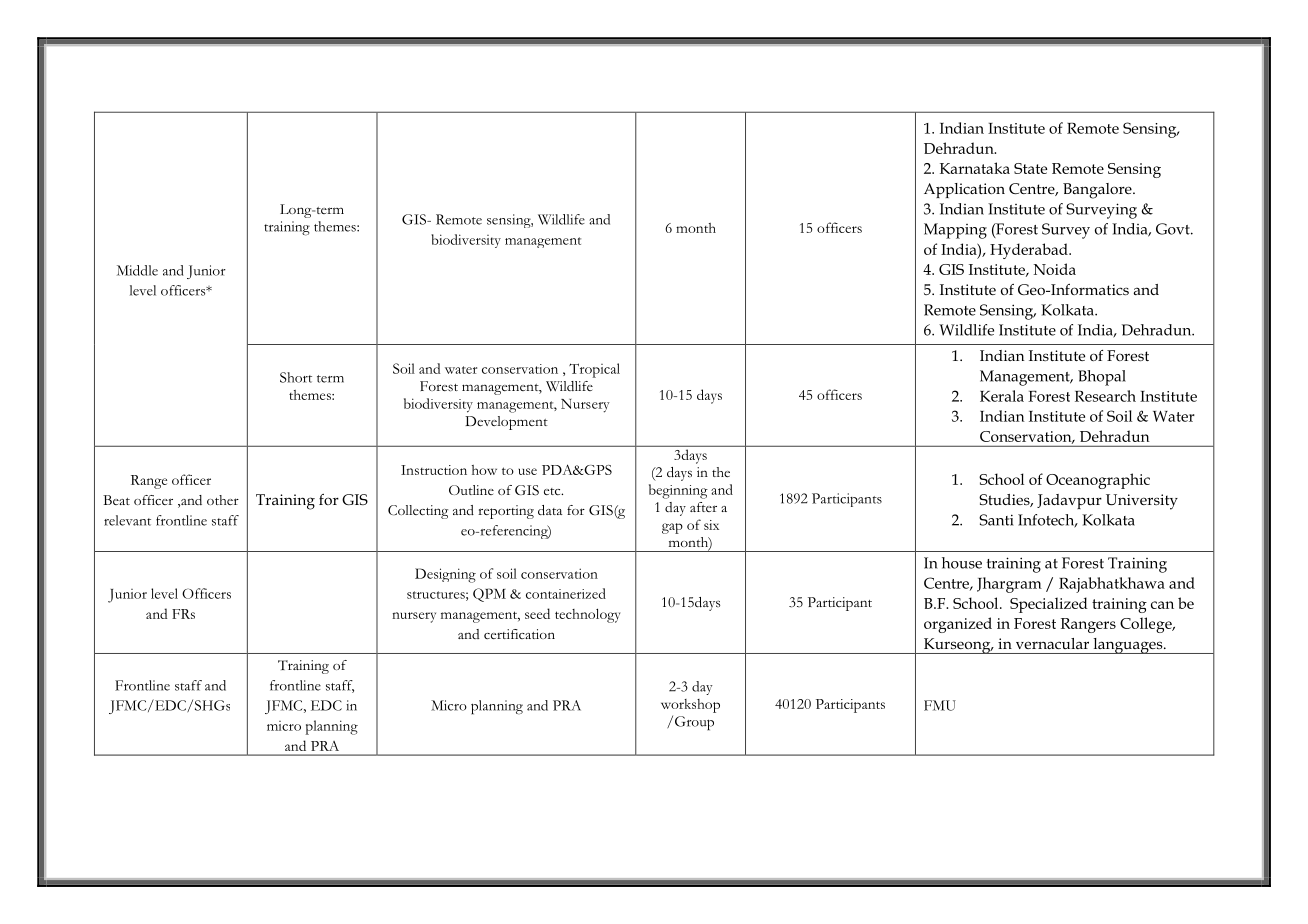 Image resolution: width=1308 pixels, height=924 pixels. What do you see at coordinates (519, 634) in the image?
I see `certification` at bounding box center [519, 634].
